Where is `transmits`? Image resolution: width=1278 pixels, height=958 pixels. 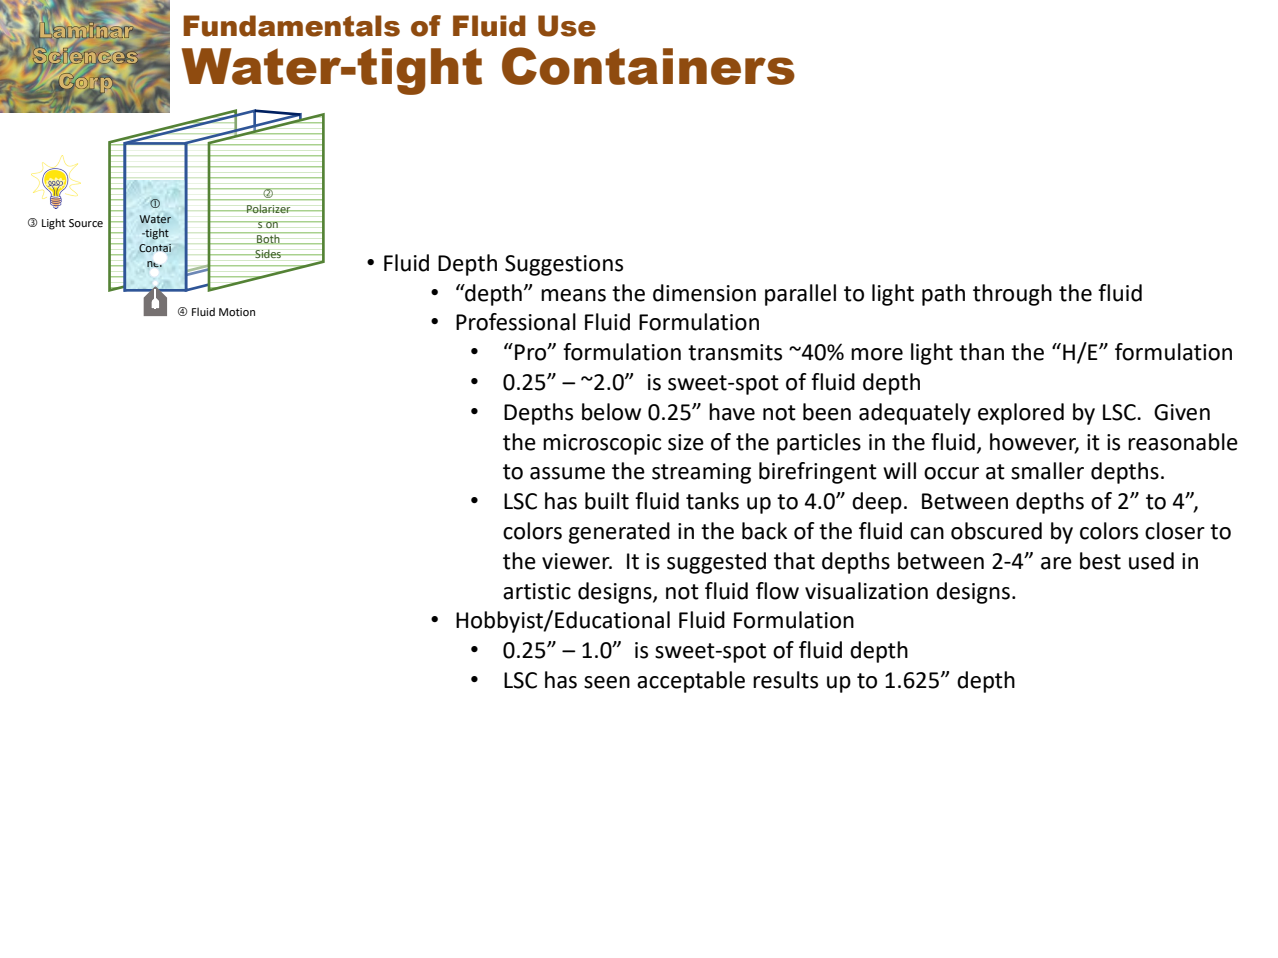 transmits is located at coordinates (735, 352).
